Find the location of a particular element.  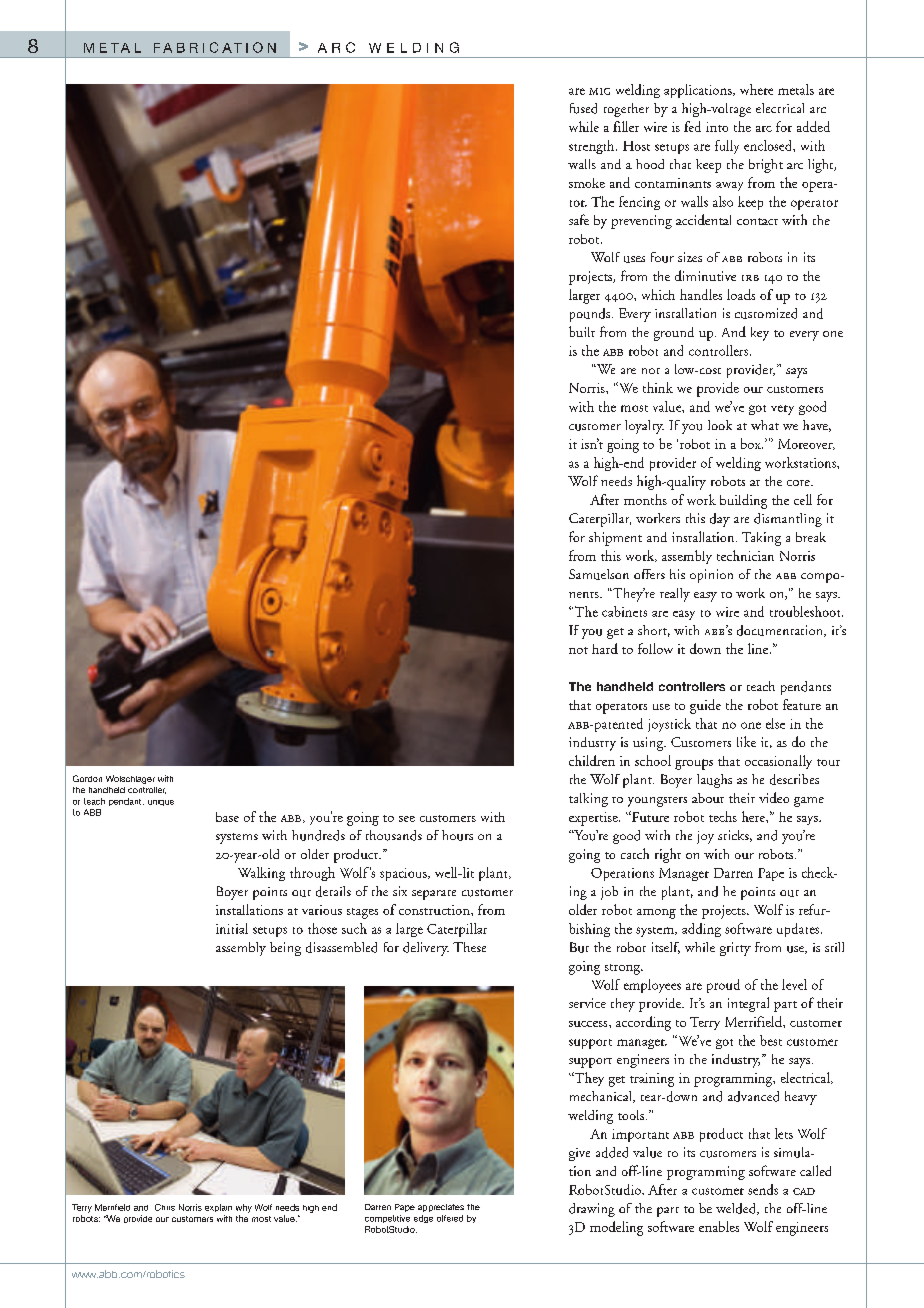

hours is located at coordinates (457, 835).
